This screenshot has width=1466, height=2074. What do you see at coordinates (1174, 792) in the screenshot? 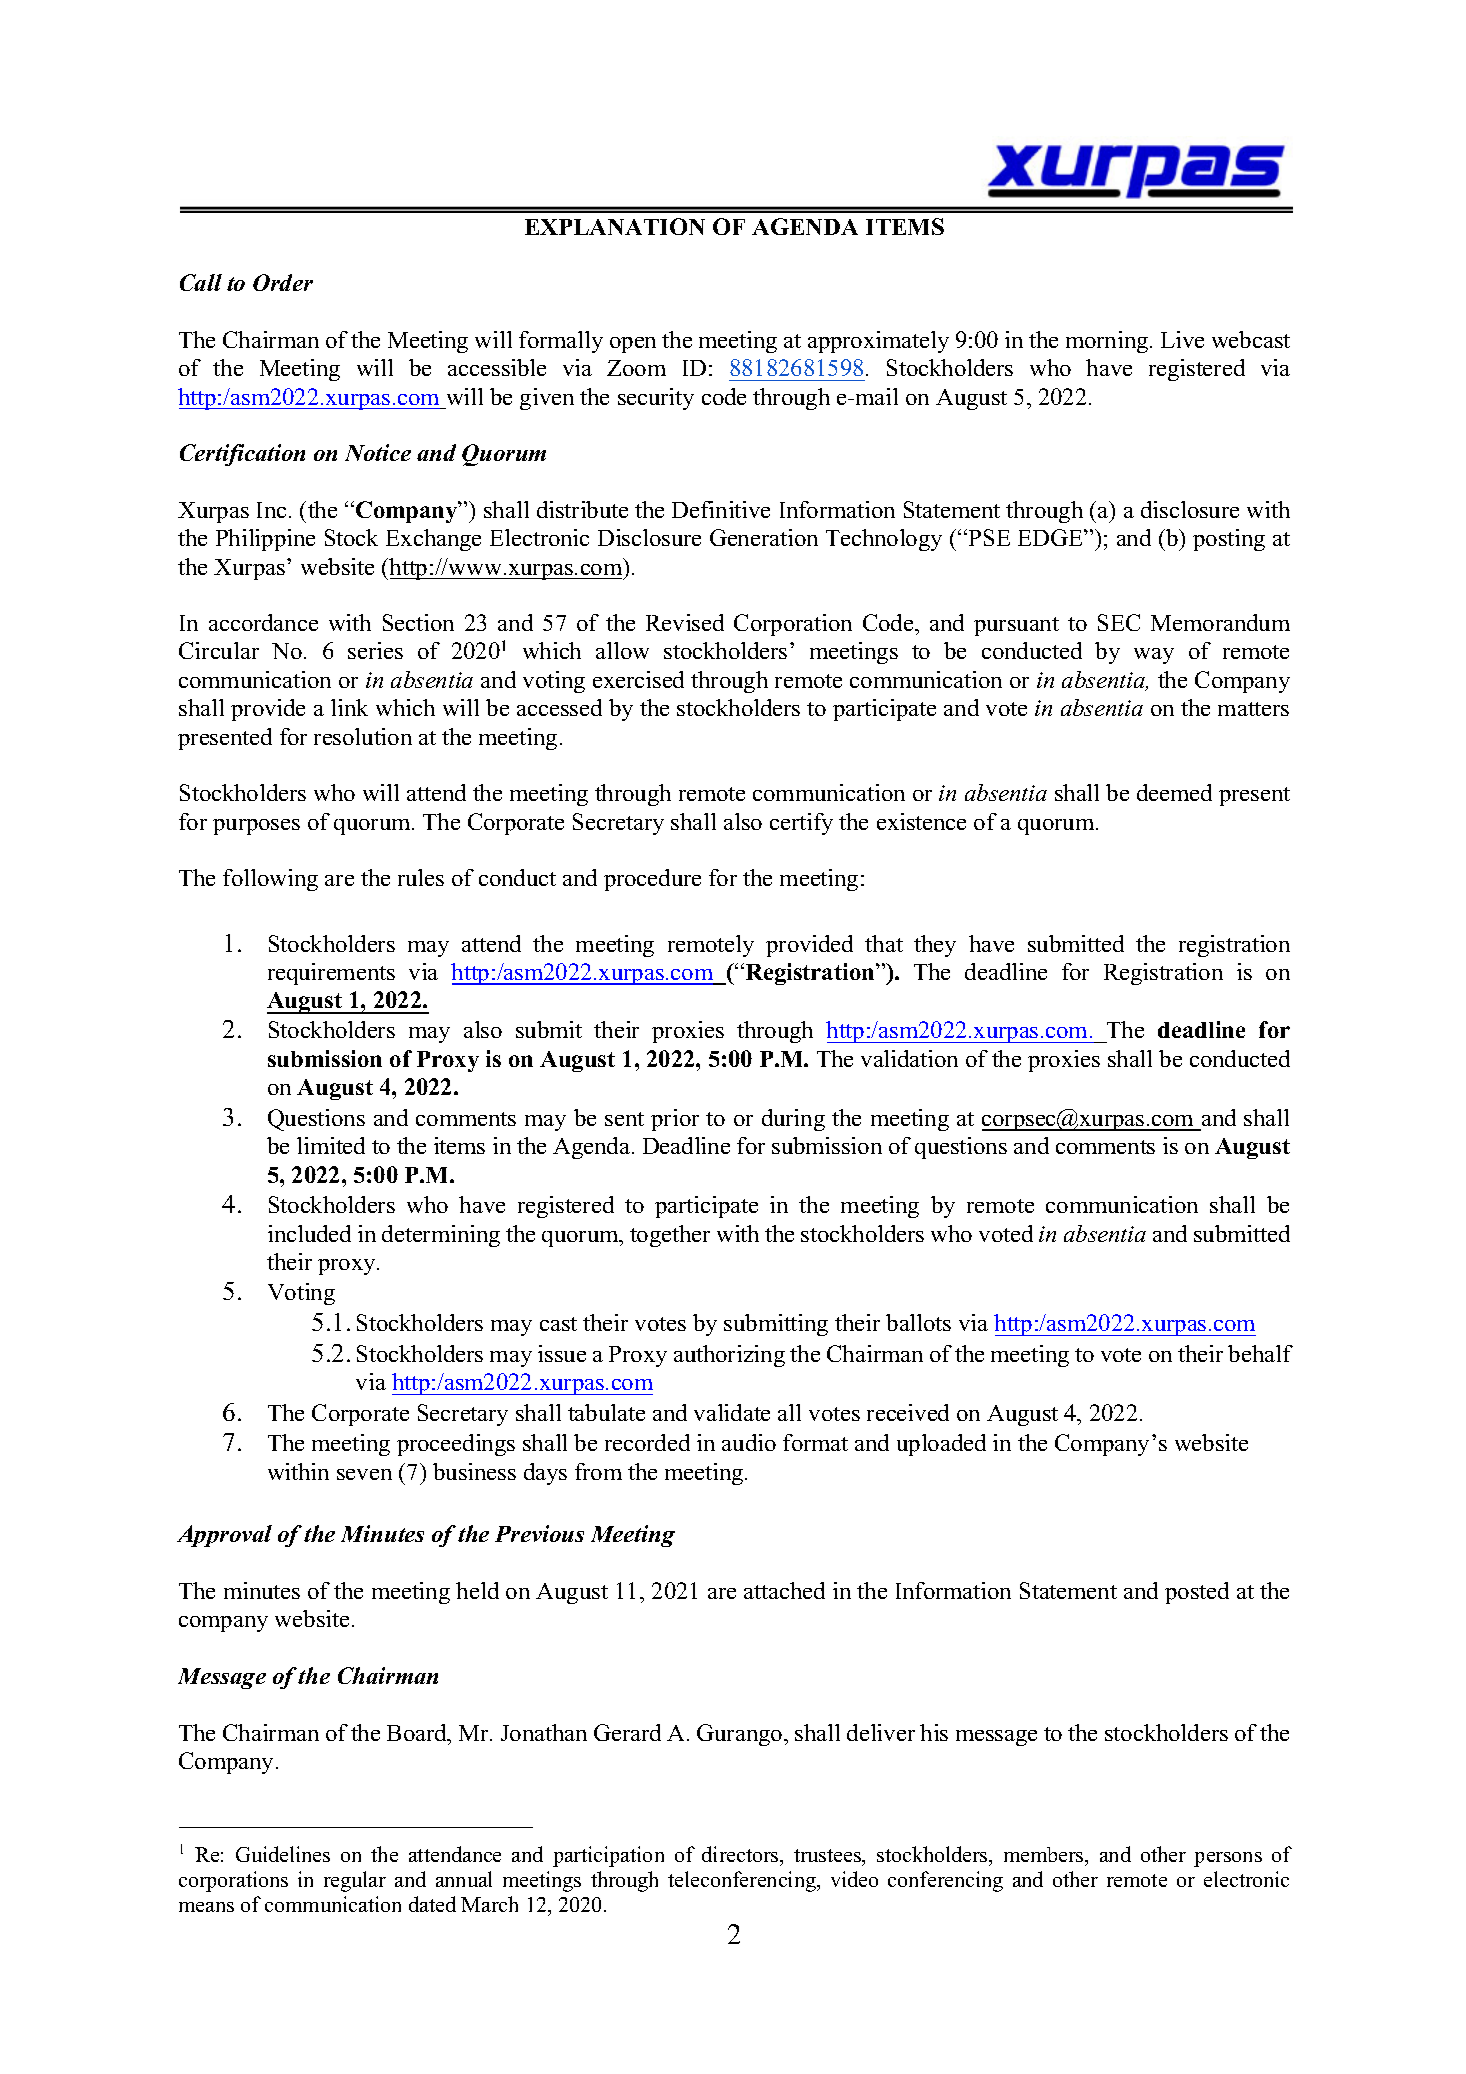
I see `deemed` at bounding box center [1174, 792].
